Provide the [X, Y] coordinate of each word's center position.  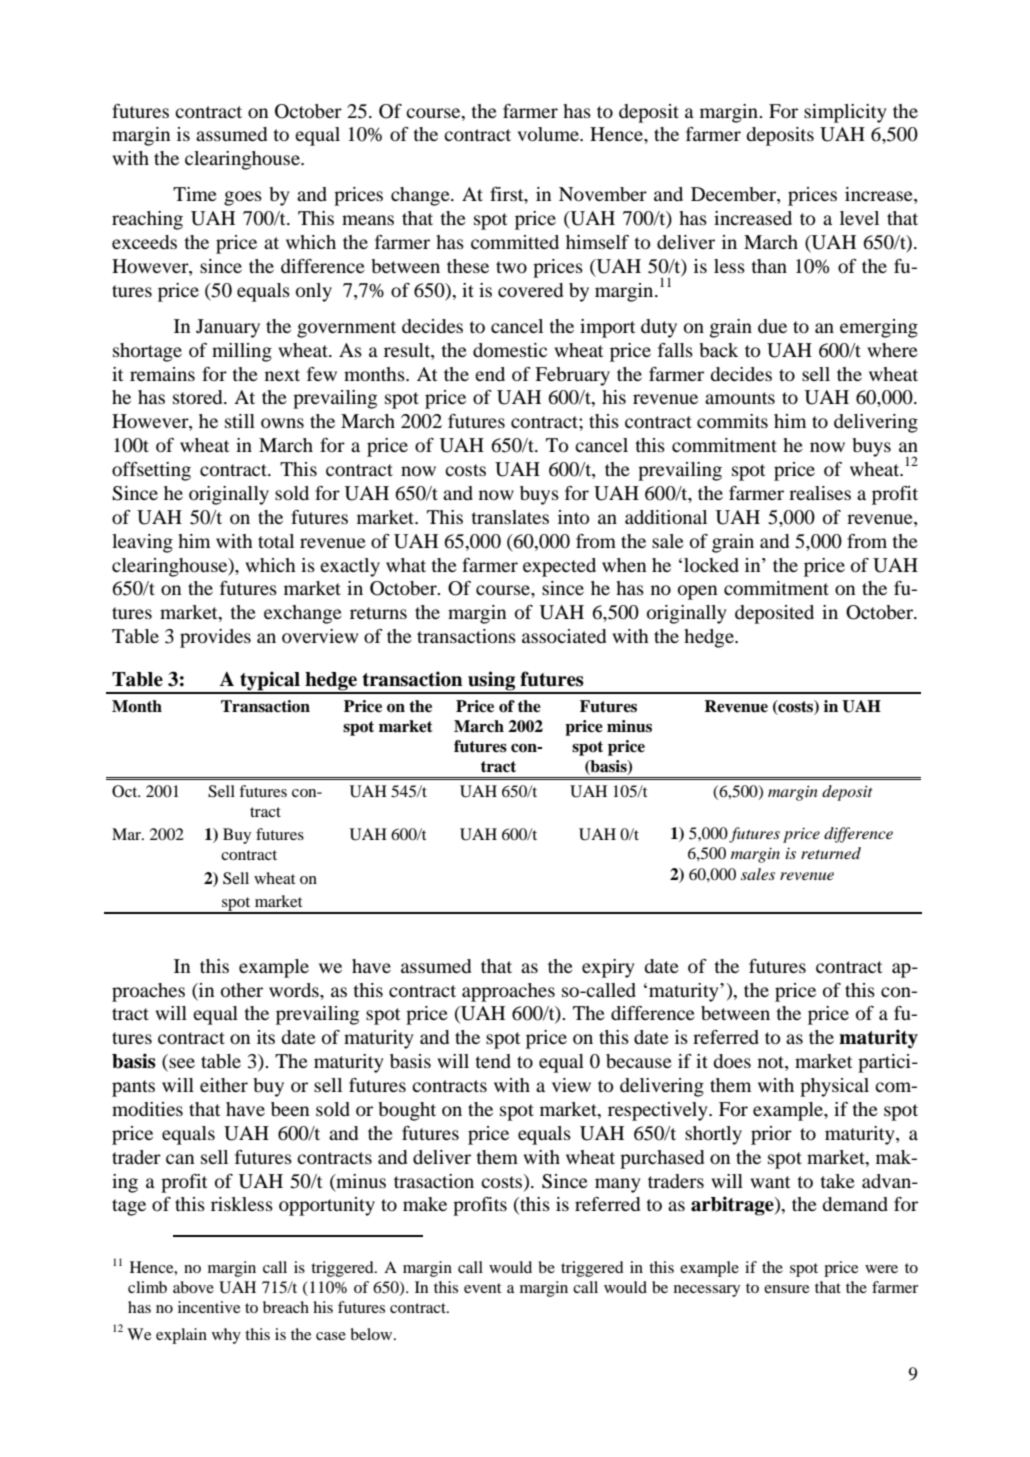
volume [549, 134]
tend [493, 1061]
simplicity [845, 113]
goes [243, 198]
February [572, 376]
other [242, 990]
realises [820, 493]
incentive [209, 1307]
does [732, 1061]
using [492, 682]
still [240, 421]
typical [270, 682]
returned [831, 853]
